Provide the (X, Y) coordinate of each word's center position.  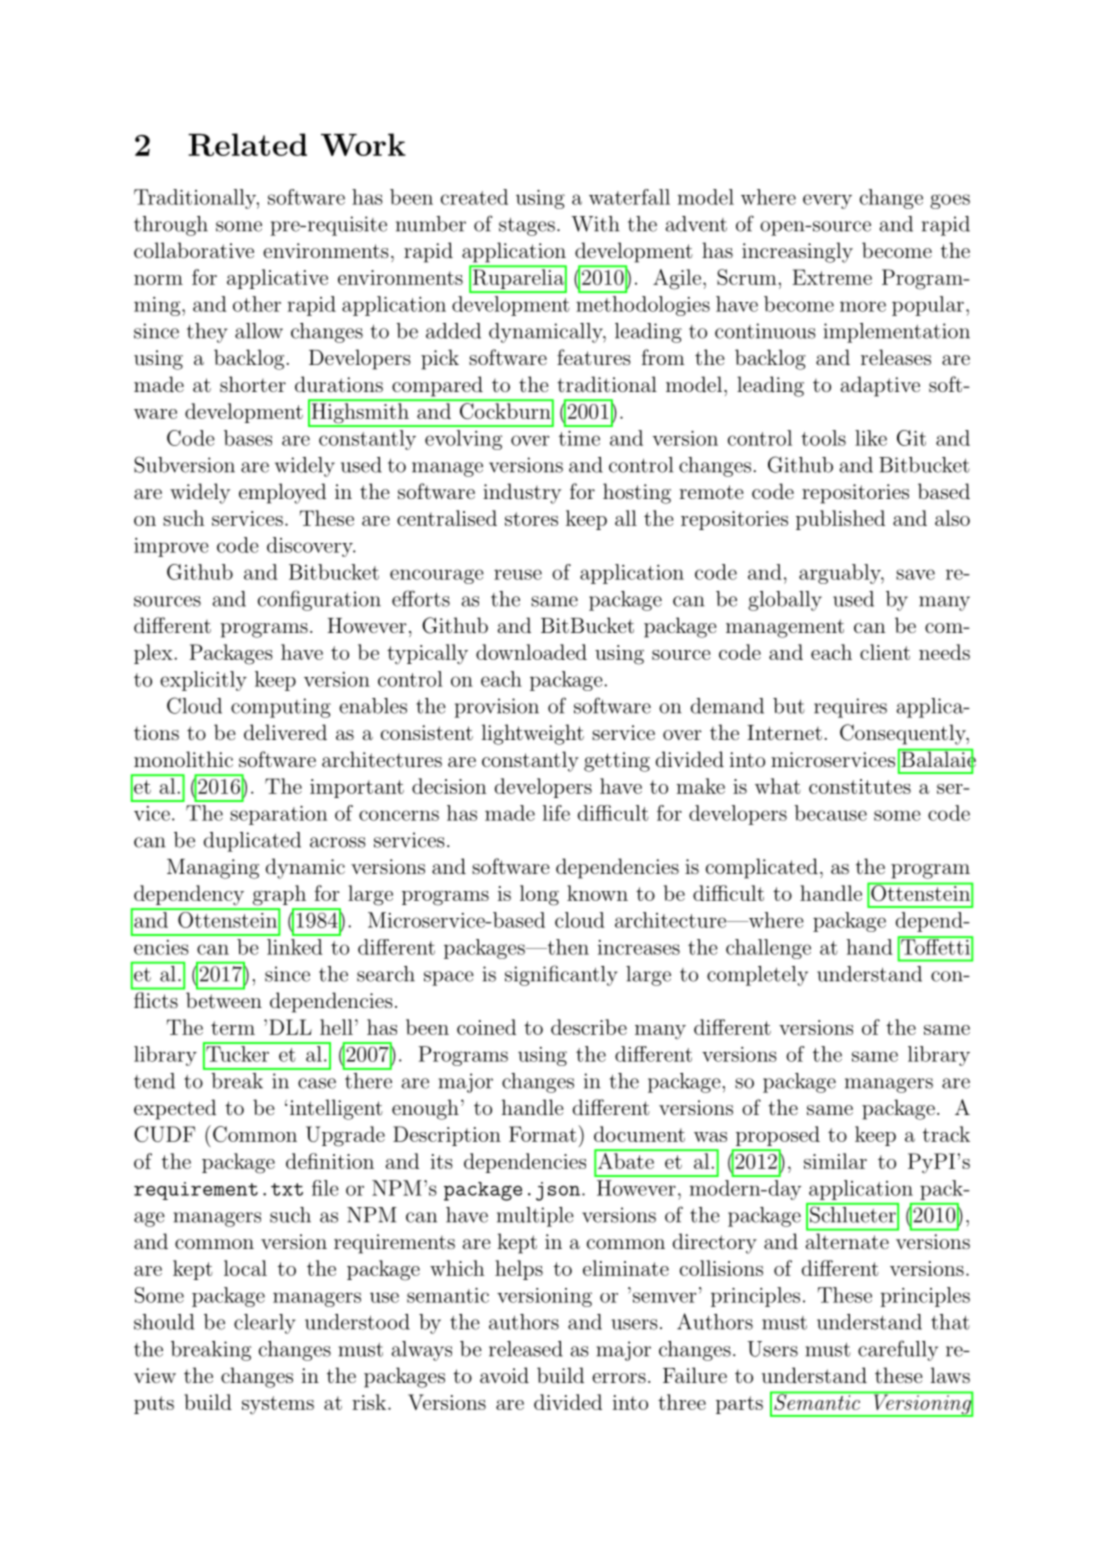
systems (278, 1405)
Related (247, 144)
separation (278, 815)
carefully (898, 1350)
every (827, 201)
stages (527, 226)
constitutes (860, 786)
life (556, 813)
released (526, 1349)
